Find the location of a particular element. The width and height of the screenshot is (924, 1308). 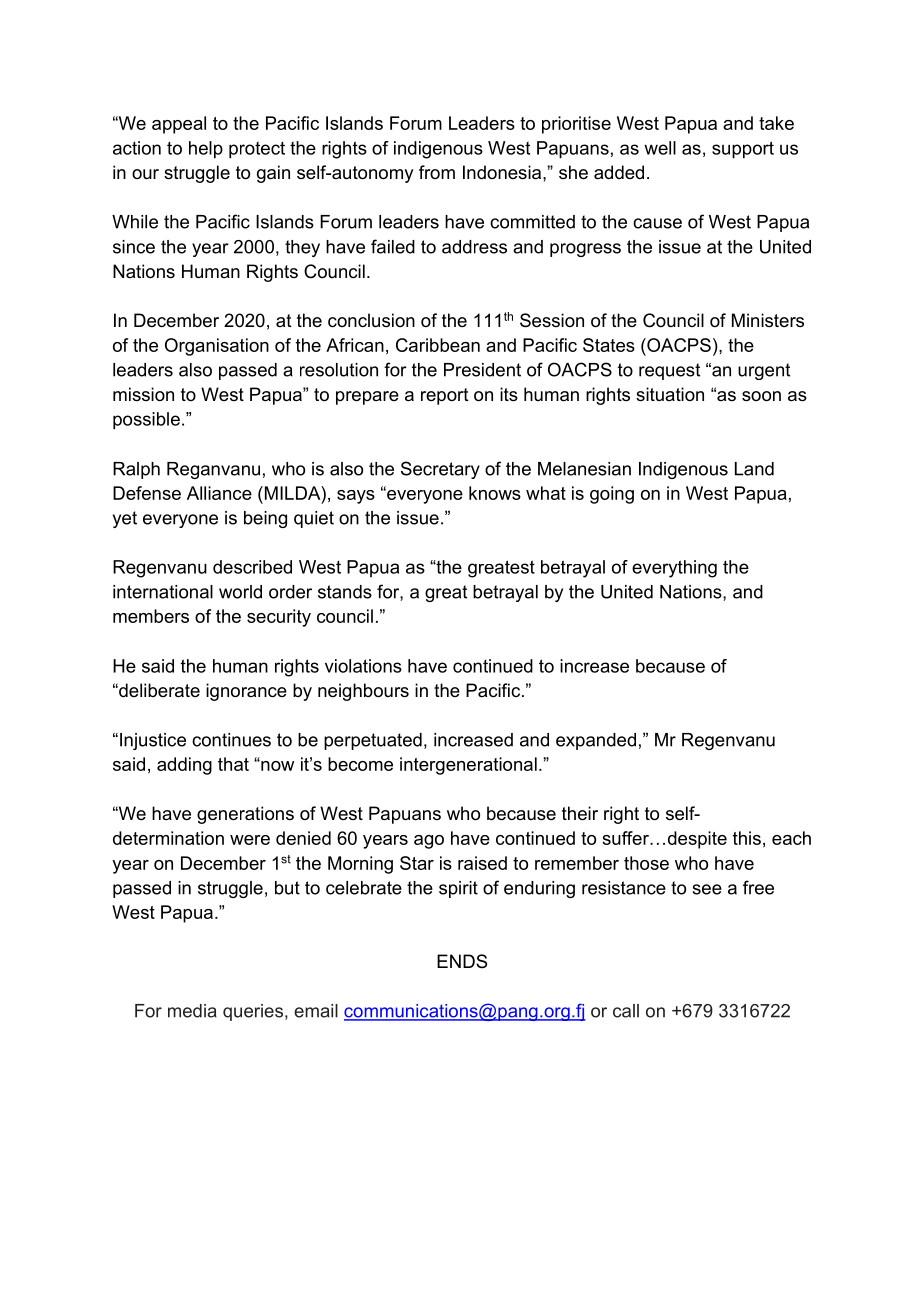

ignorance is located at coordinates (246, 692).
